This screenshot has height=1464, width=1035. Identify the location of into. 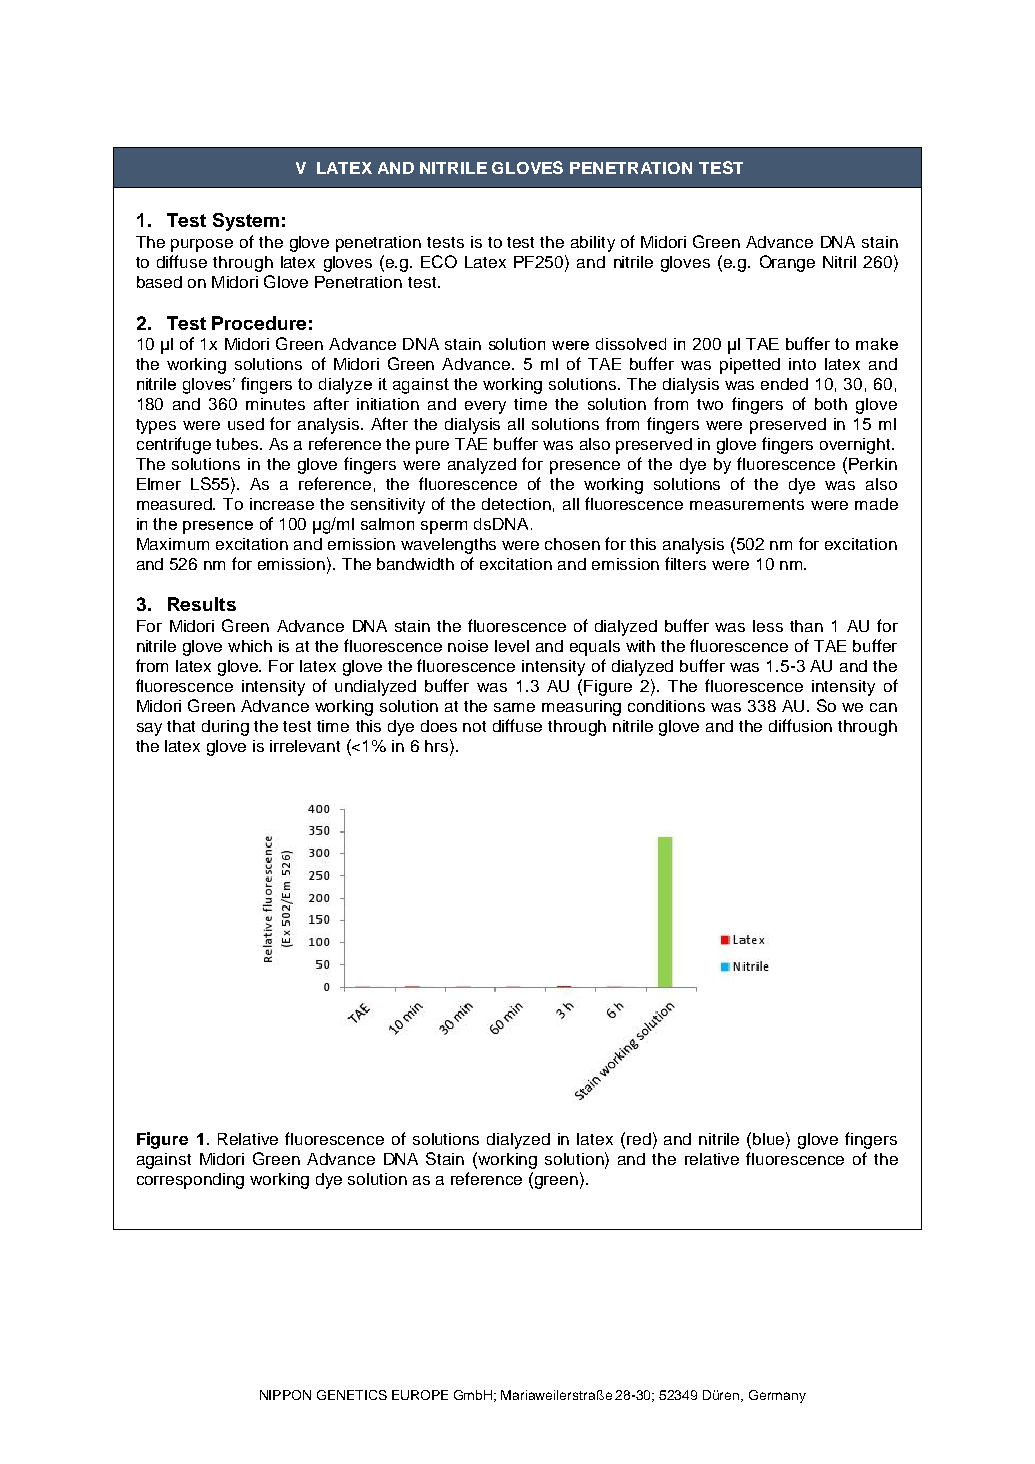
(802, 364).
